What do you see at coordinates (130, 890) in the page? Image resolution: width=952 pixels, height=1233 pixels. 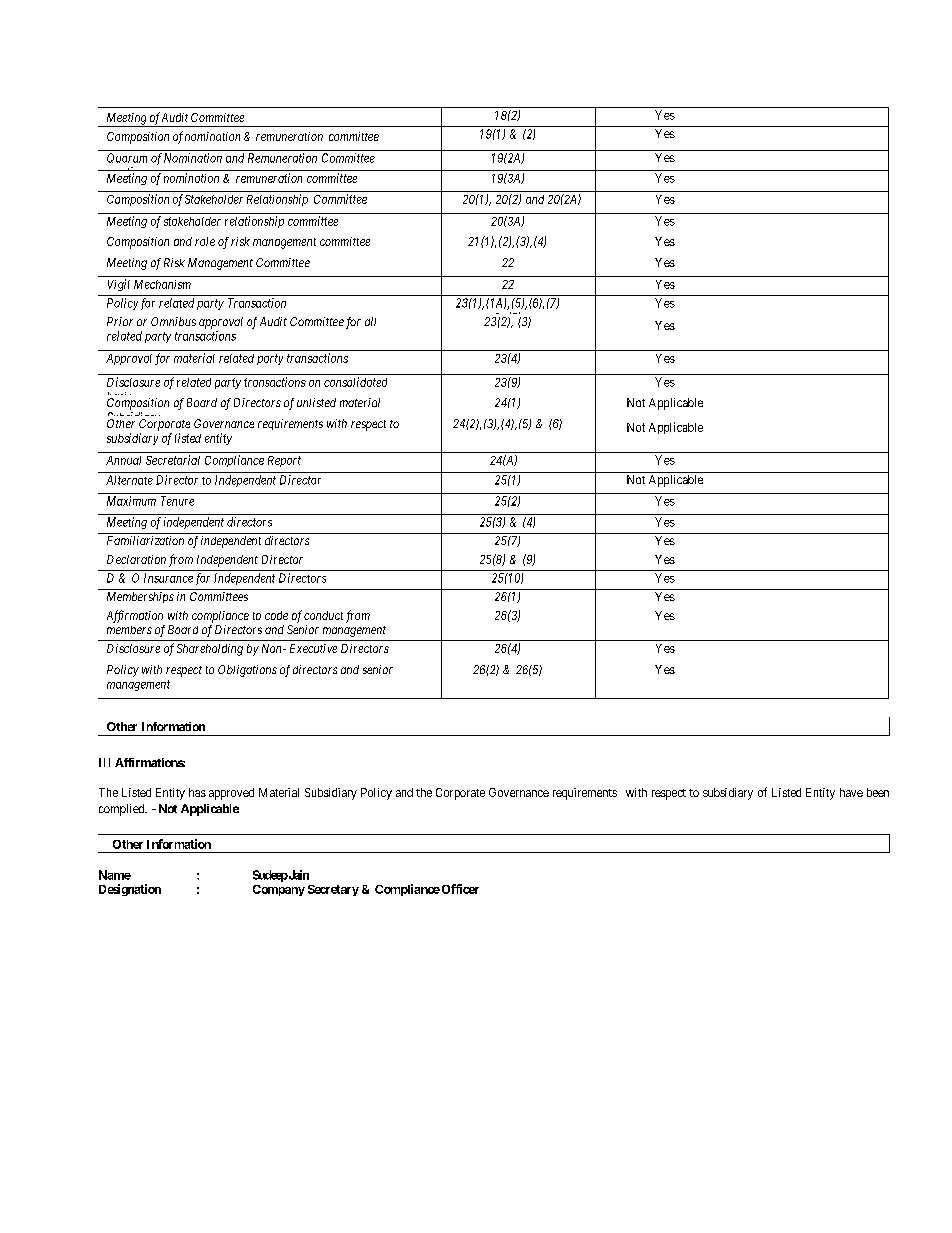 I see `Designation` at bounding box center [130, 890].
